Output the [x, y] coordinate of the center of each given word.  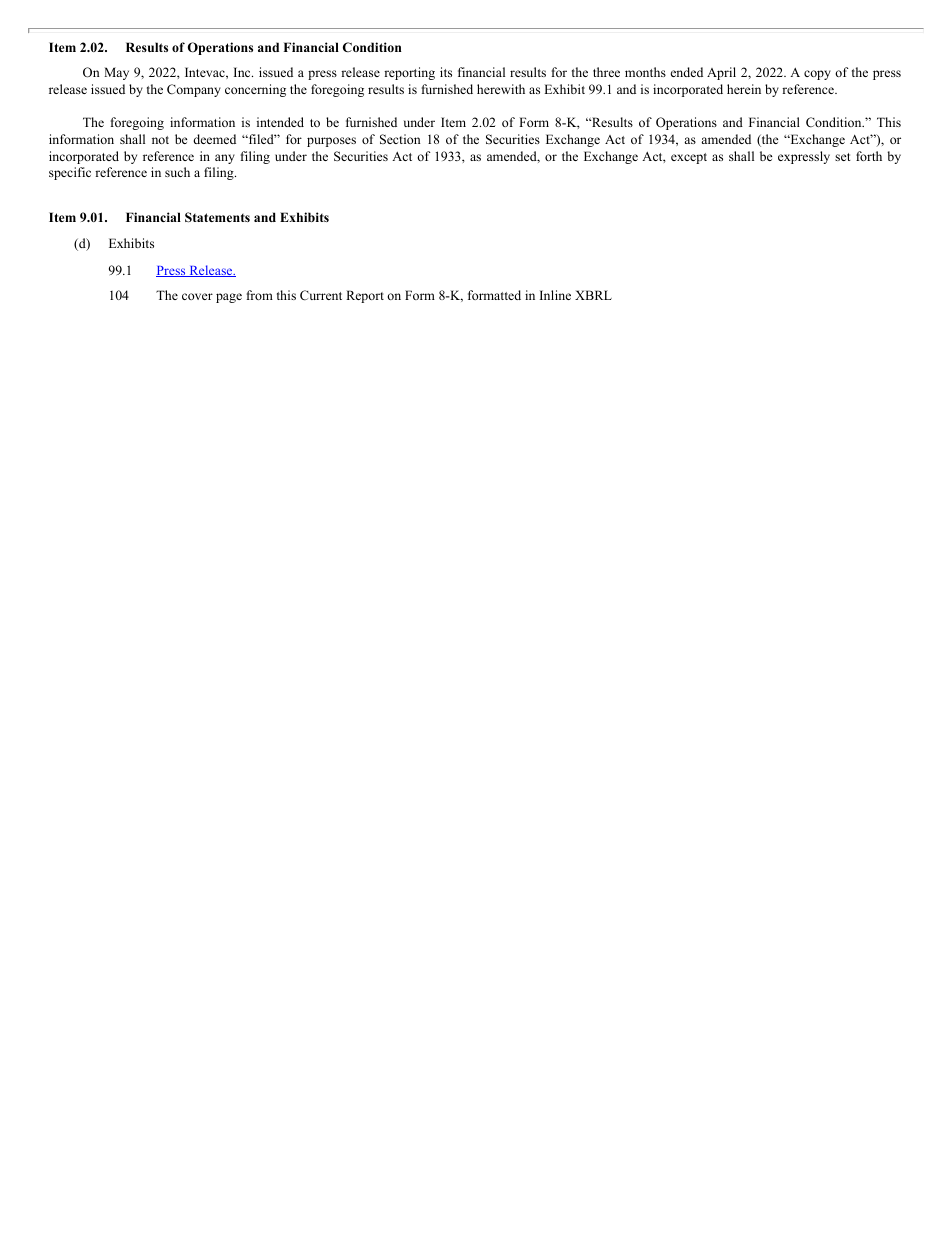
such [177, 172]
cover [197, 296]
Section [400, 139]
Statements [217, 217]
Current [321, 295]
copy [817, 75]
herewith [501, 89]
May [116, 73]
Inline [555, 295]
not [160, 140]
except [689, 158]
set [843, 157]
